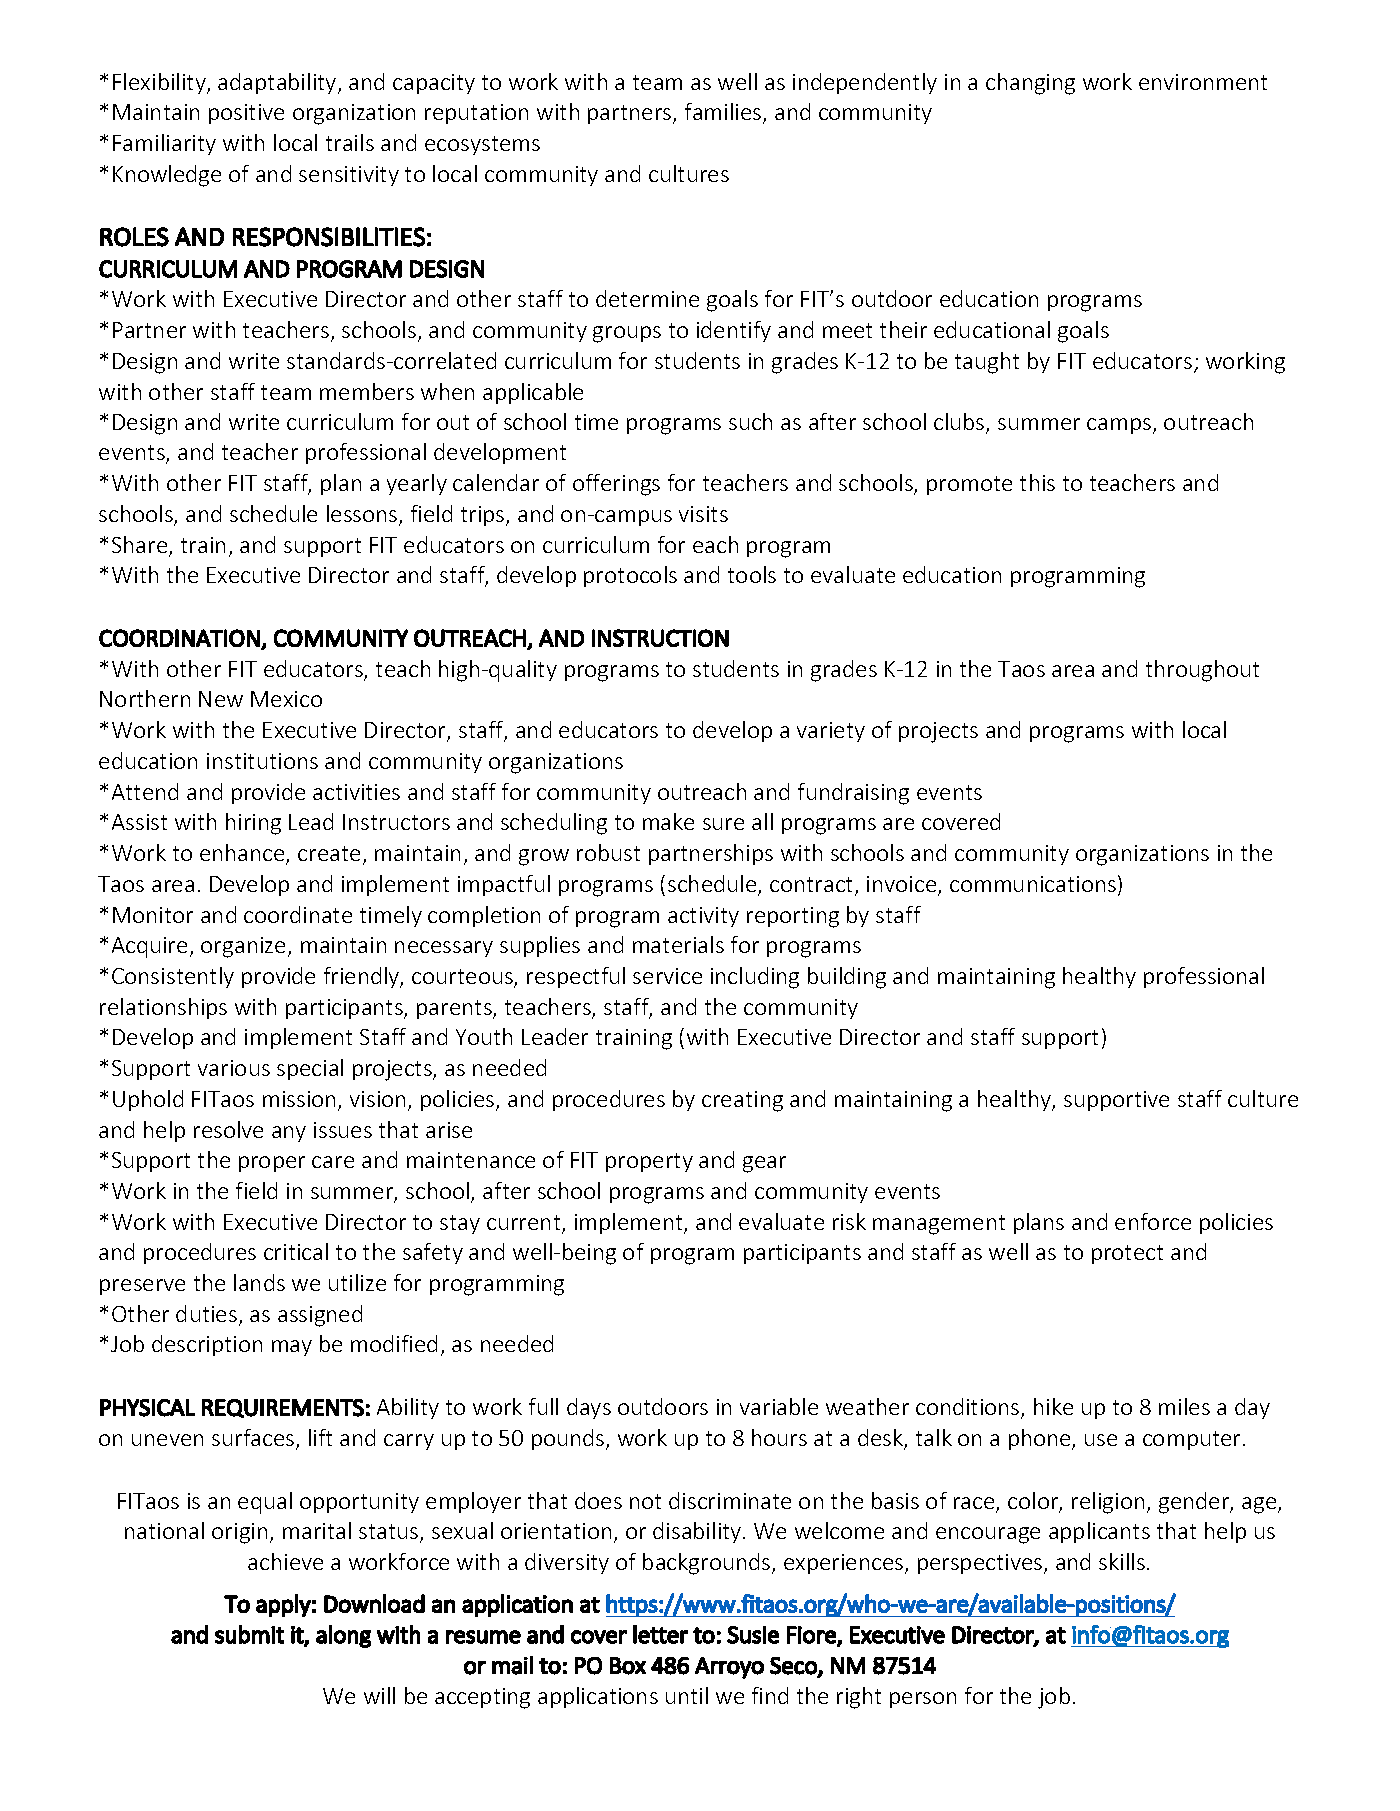  What do you see at coordinates (1127, 1254) in the screenshot?
I see `protect` at bounding box center [1127, 1254].
